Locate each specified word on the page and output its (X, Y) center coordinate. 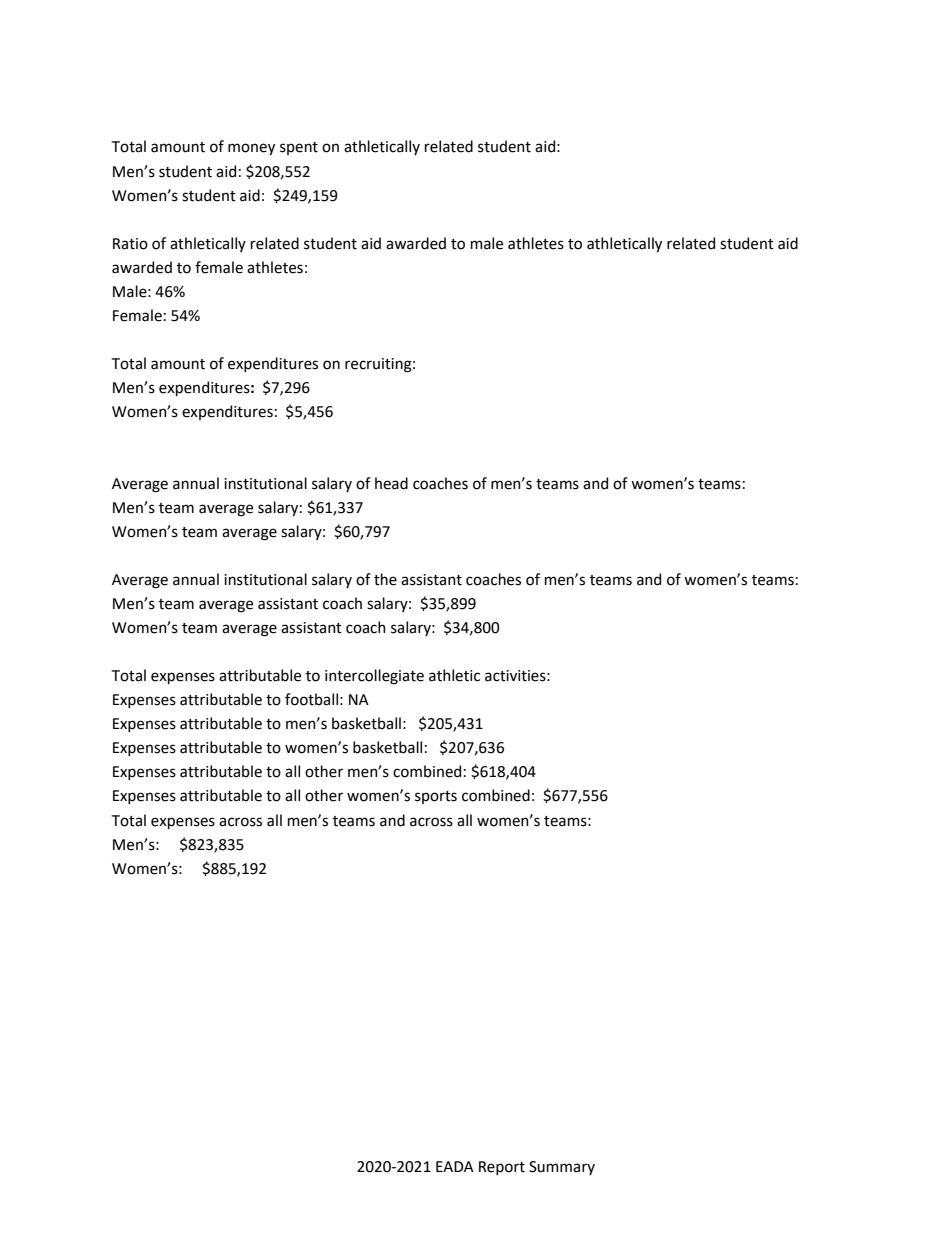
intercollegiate (374, 677)
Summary (562, 1168)
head (391, 483)
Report (502, 1168)
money (251, 149)
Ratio (130, 244)
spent (299, 148)
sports (436, 797)
